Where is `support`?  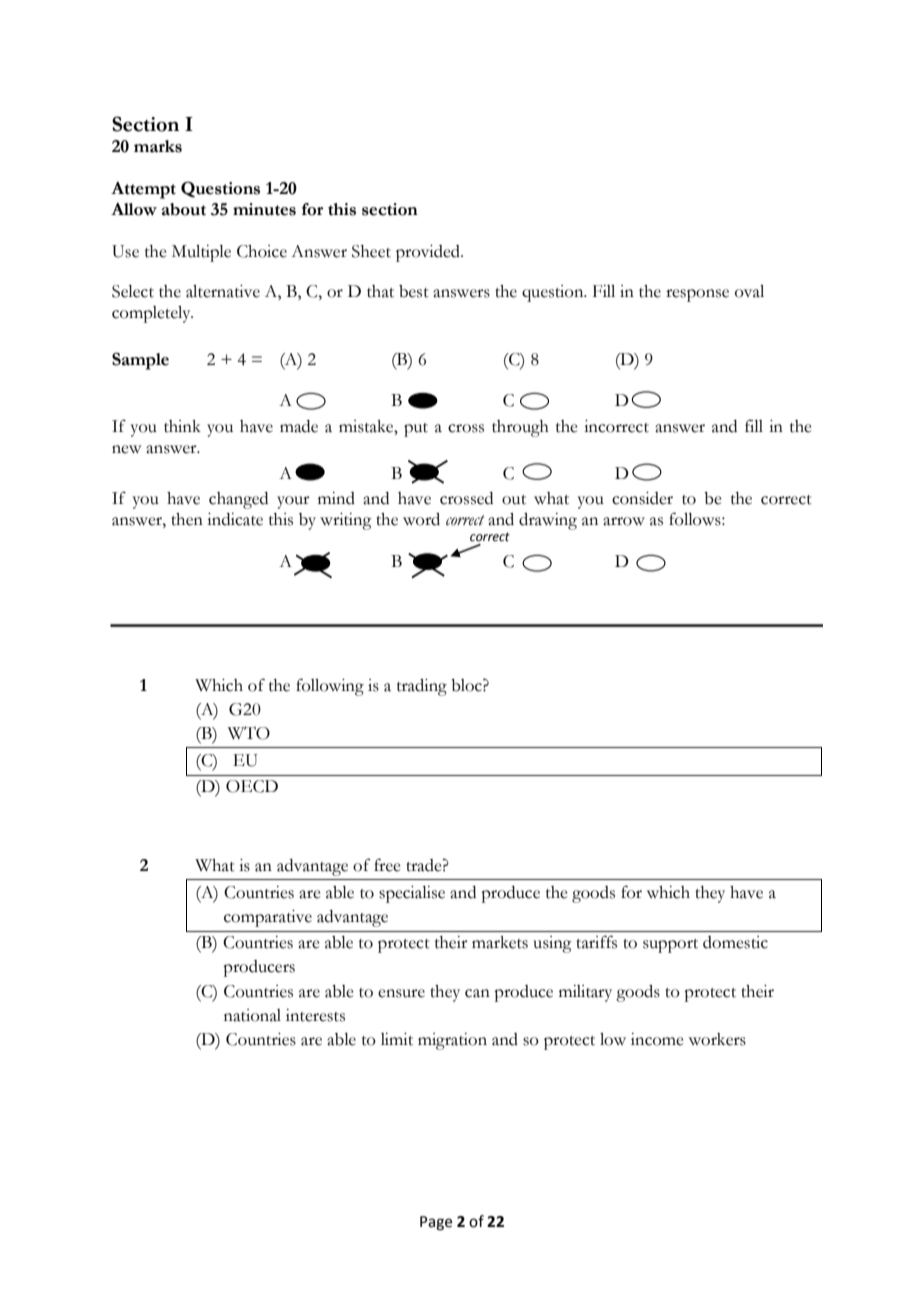 support is located at coordinates (670, 946).
